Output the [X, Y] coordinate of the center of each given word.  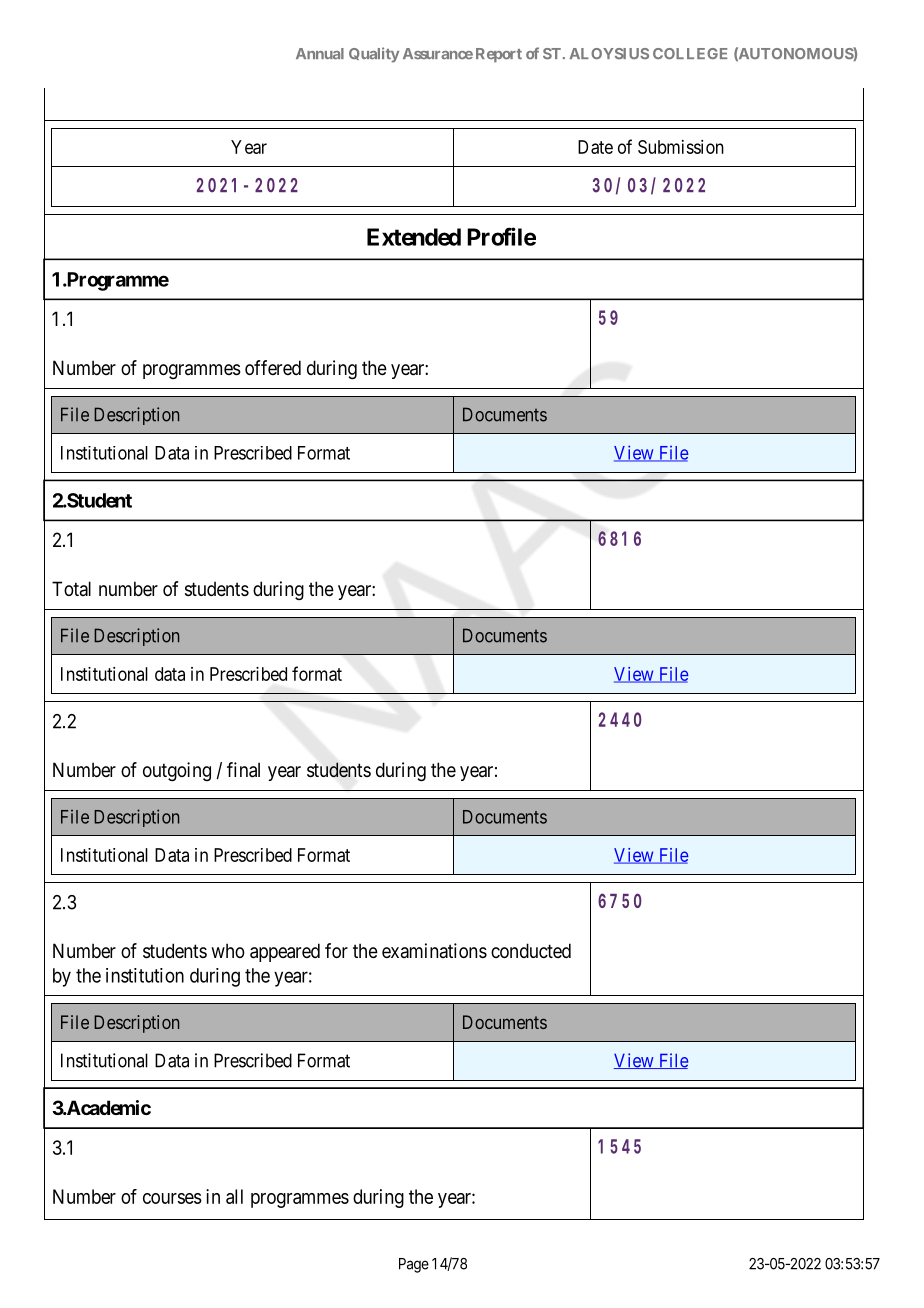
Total [71, 588]
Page [414, 1265]
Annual [320, 53]
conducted [531, 950]
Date [595, 147]
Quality [374, 55]
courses [172, 1198]
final [243, 770]
